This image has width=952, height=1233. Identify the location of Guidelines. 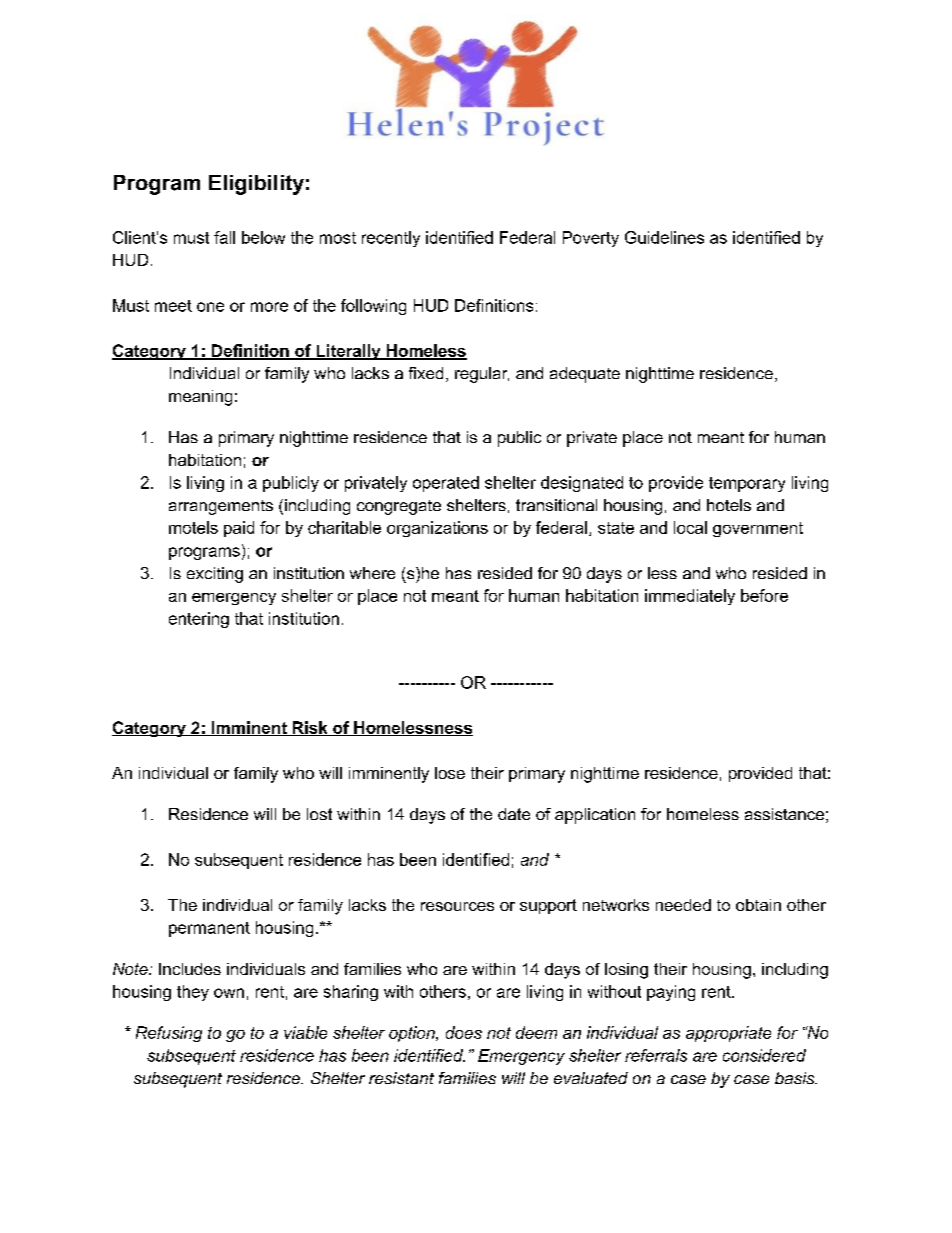
(664, 237).
